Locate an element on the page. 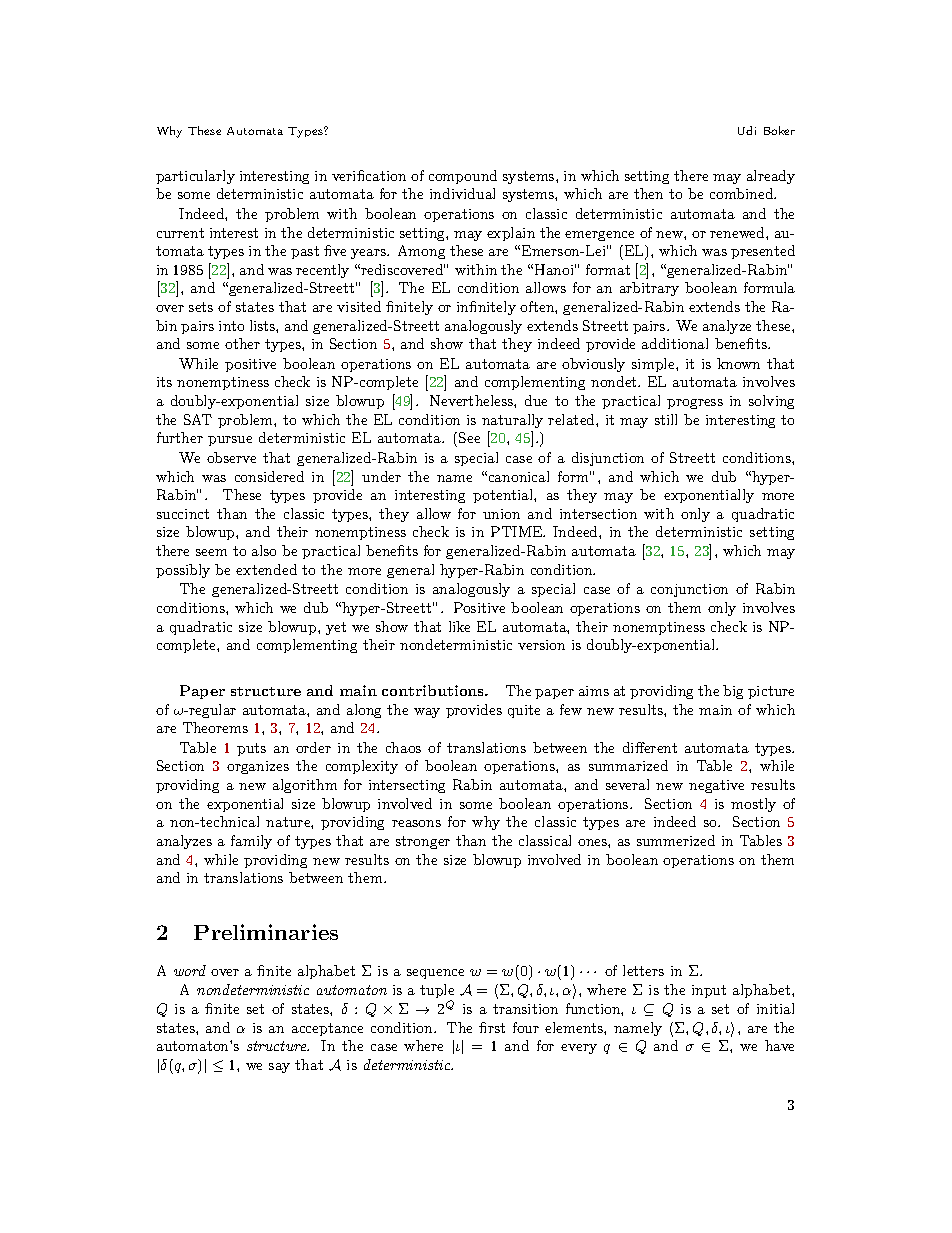 This image has width=952, height=1233. say is located at coordinates (279, 1068).
